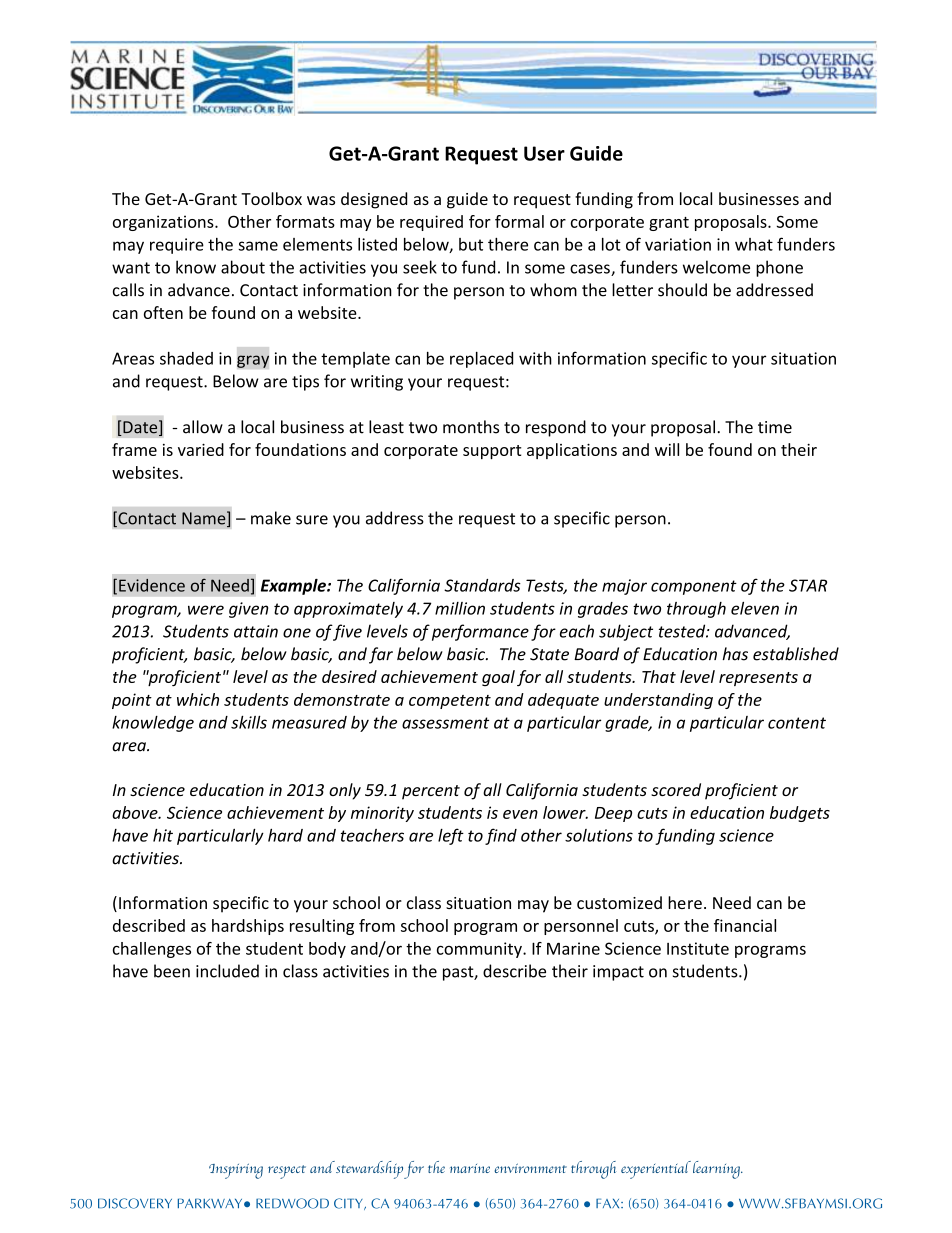 The width and height of the image is (952, 1233). Describe the element at coordinates (530, 1168) in the image. I see `environment` at that location.
